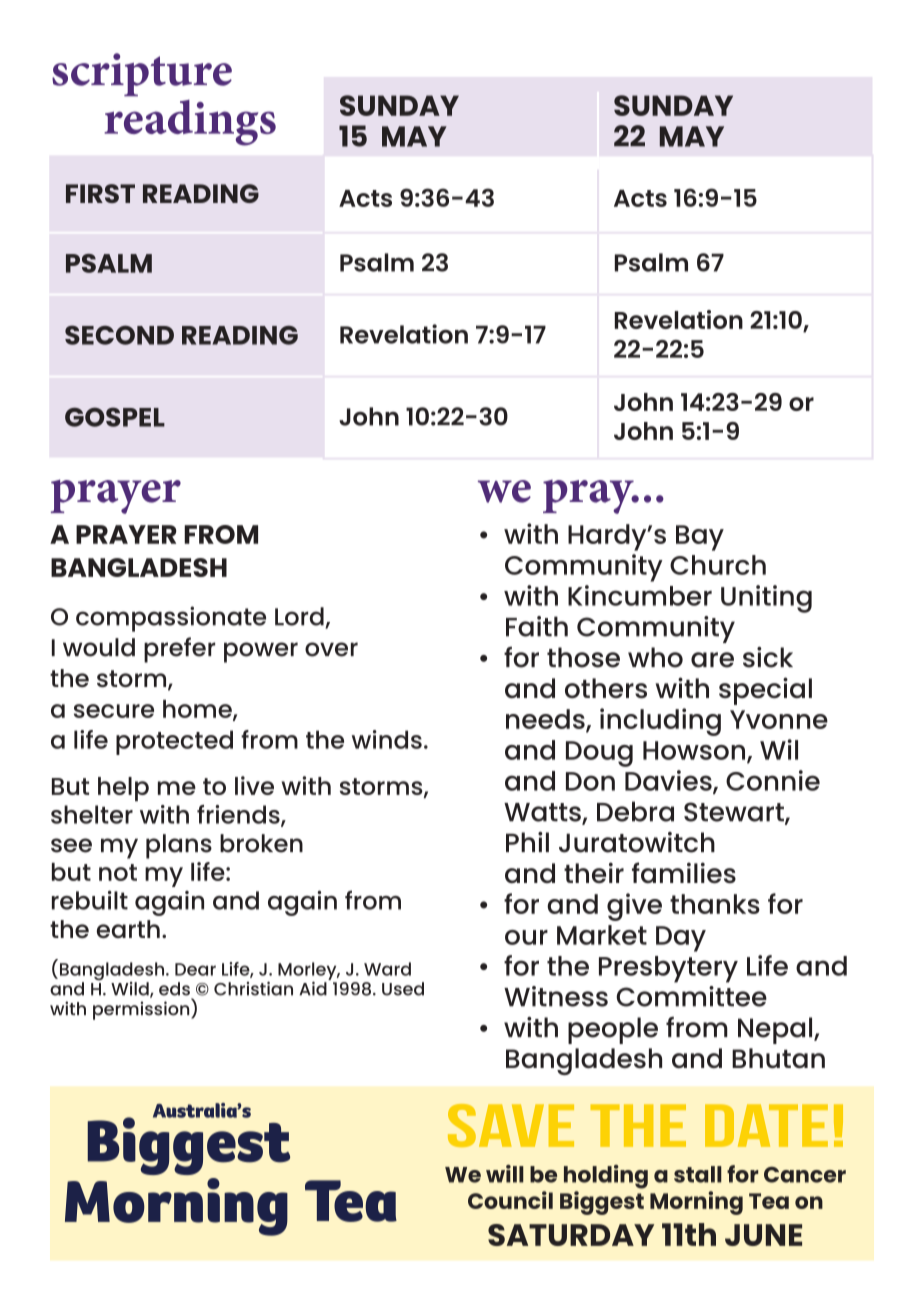 Image resolution: width=924 pixels, height=1311 pixels. Describe the element at coordinates (527, 842) in the screenshot. I see `Phil` at that location.
